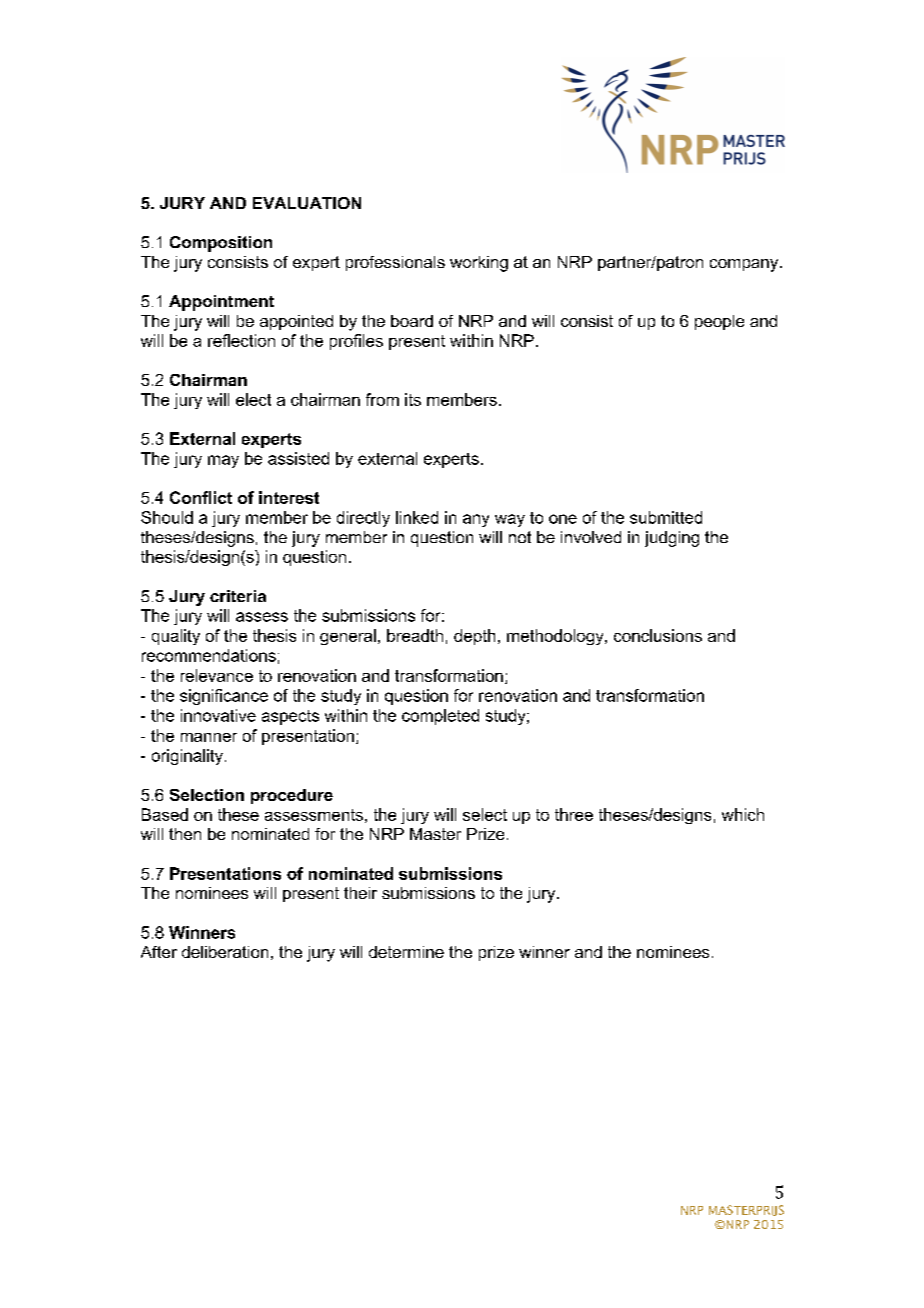  What do you see at coordinates (666, 517) in the image?
I see `submitted` at bounding box center [666, 517].
